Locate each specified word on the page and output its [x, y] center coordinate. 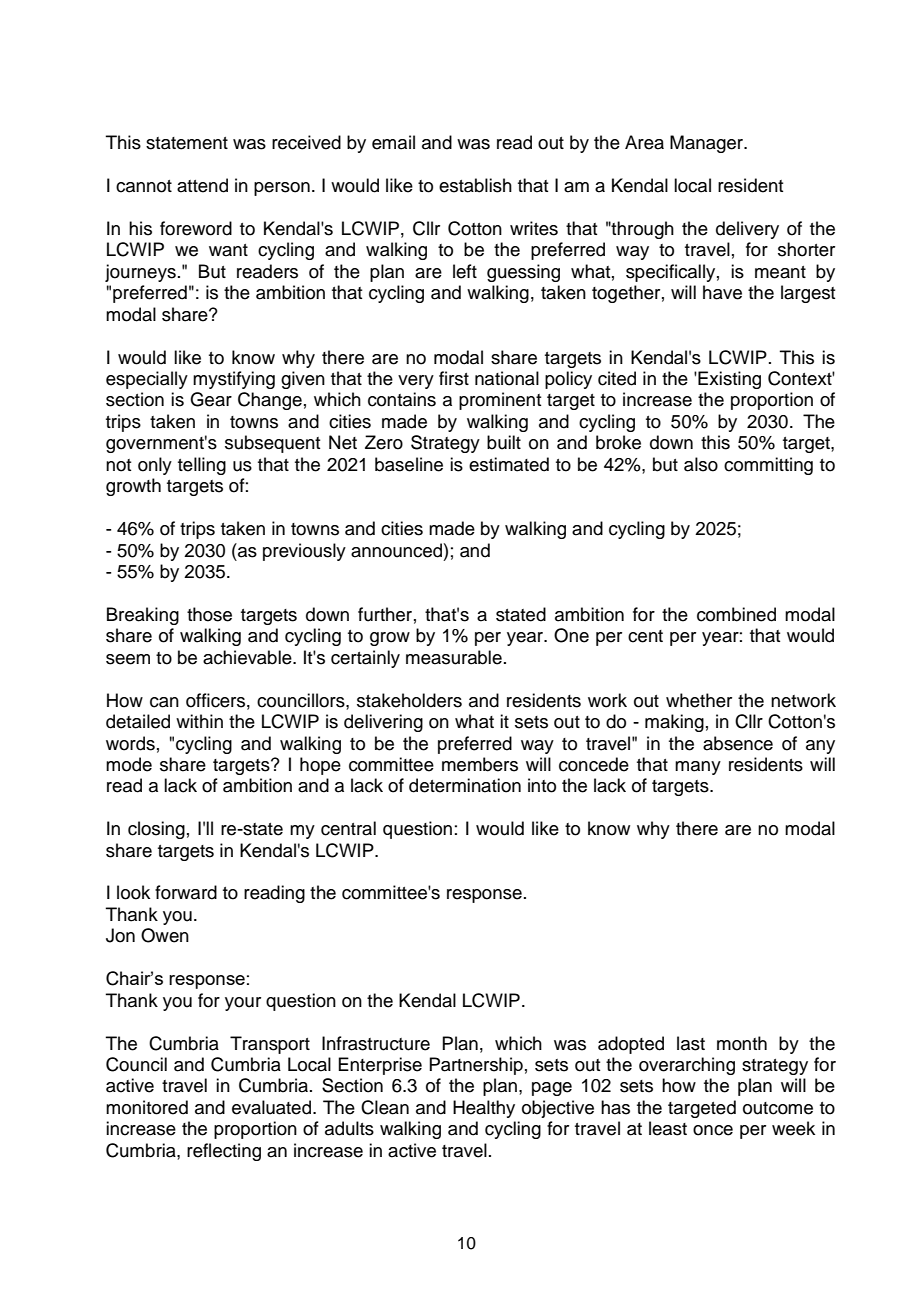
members [480, 764]
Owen [165, 935]
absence [738, 743]
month [742, 1043]
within [199, 721]
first [454, 378]
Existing [728, 380]
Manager [708, 144]
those [209, 614]
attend [202, 185]
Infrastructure [376, 1043]
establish [475, 185]
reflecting [224, 1152]
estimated [509, 464]
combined [736, 614]
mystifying [234, 380]
